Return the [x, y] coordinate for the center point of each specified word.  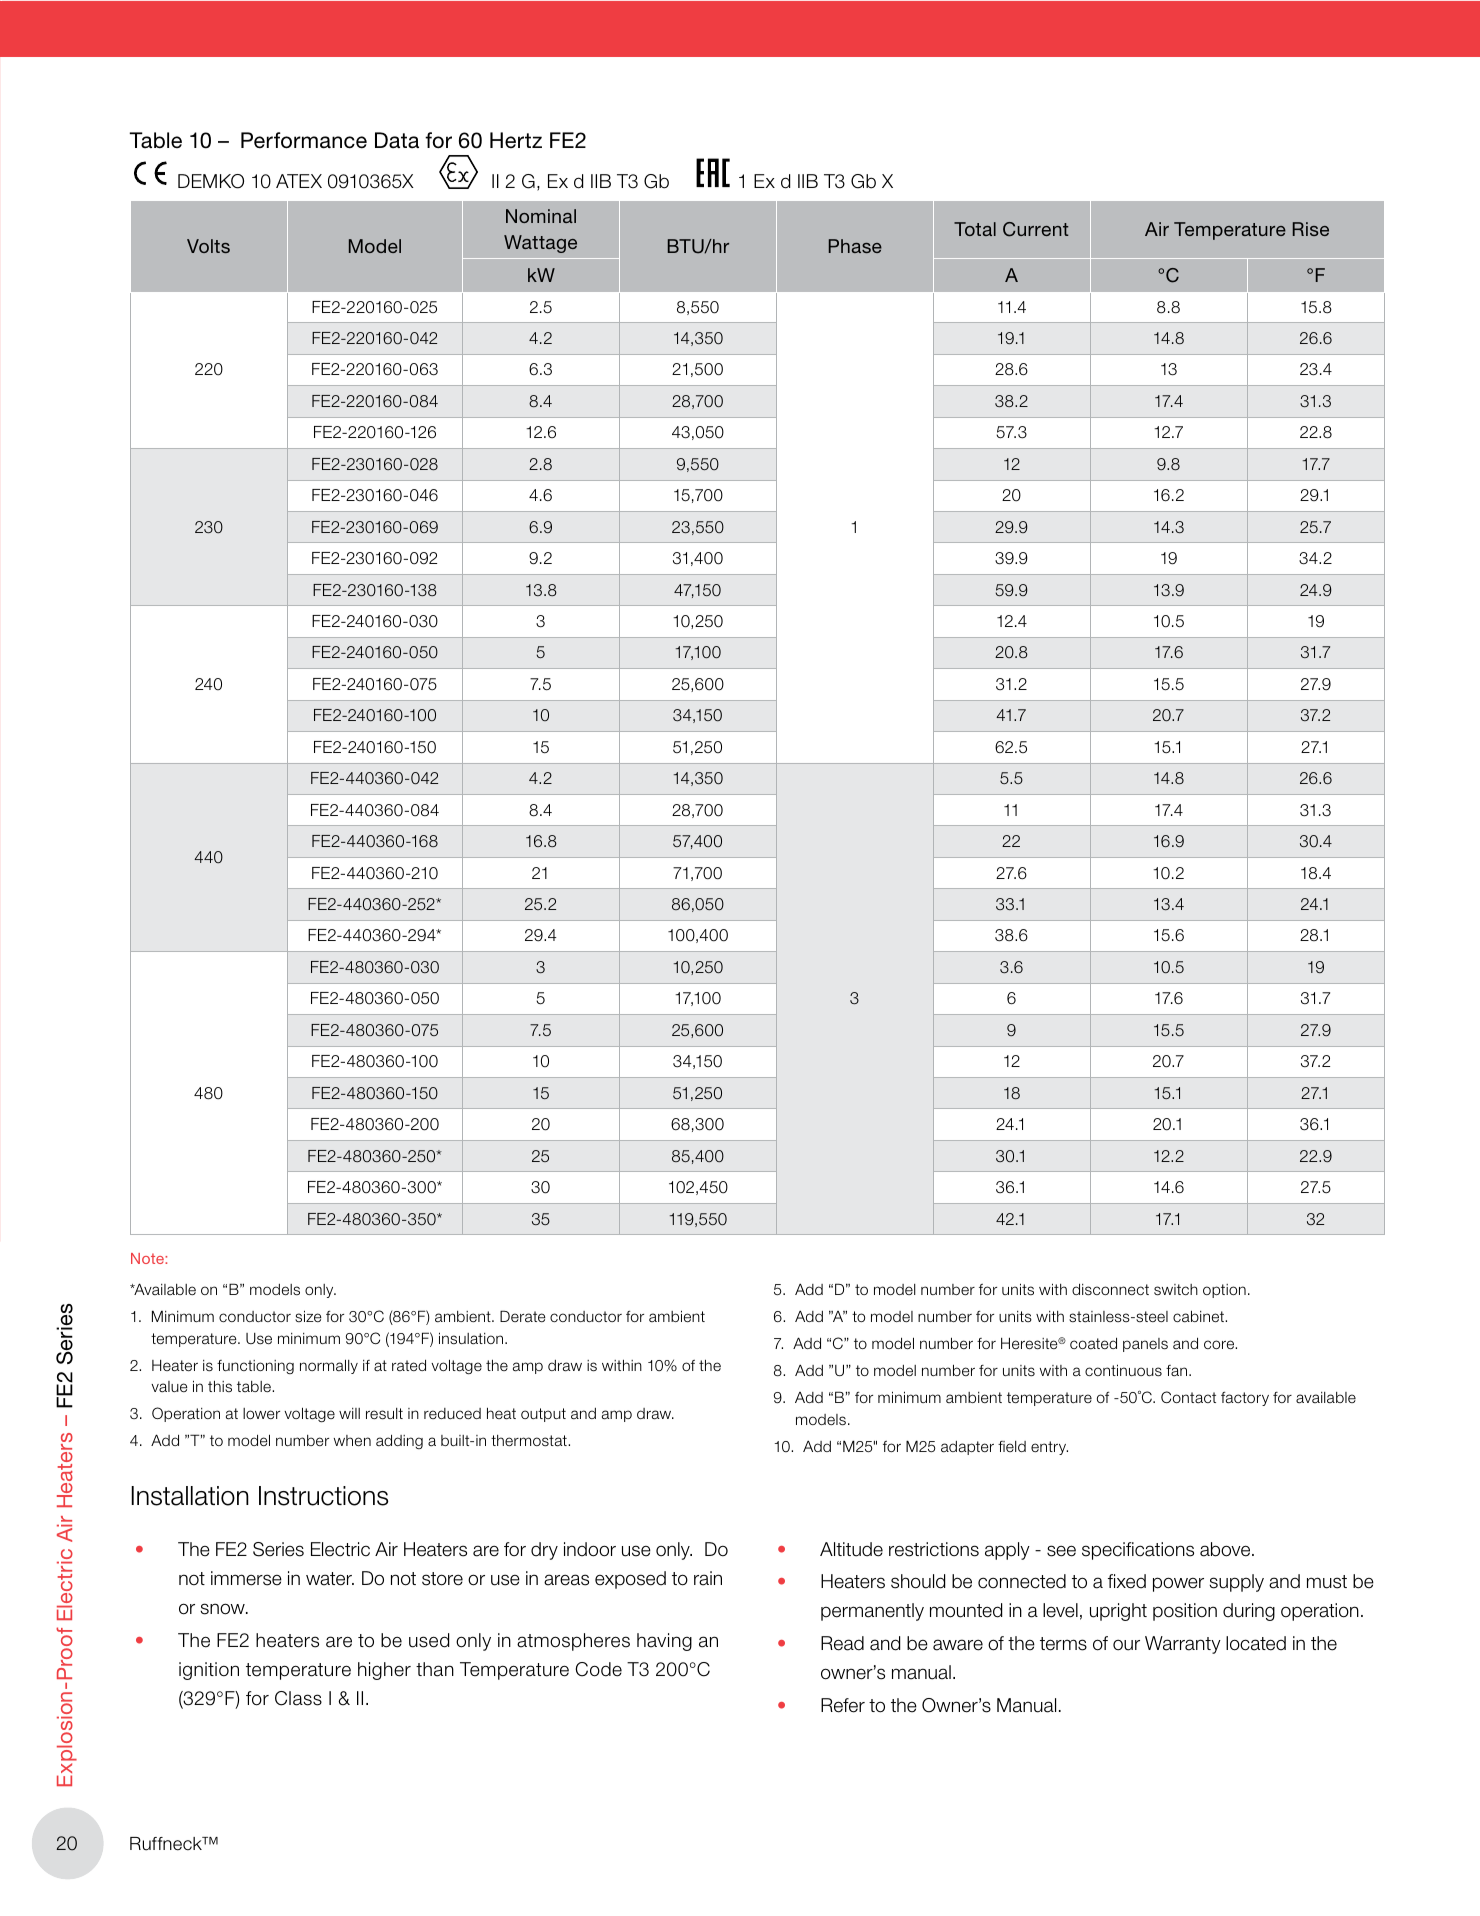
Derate [523, 1316]
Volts [208, 246]
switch [1176, 1290]
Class [298, 1698]
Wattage [540, 244]
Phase [855, 246]
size [308, 1316]
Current [1036, 229]
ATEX [299, 181]
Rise [1311, 229]
